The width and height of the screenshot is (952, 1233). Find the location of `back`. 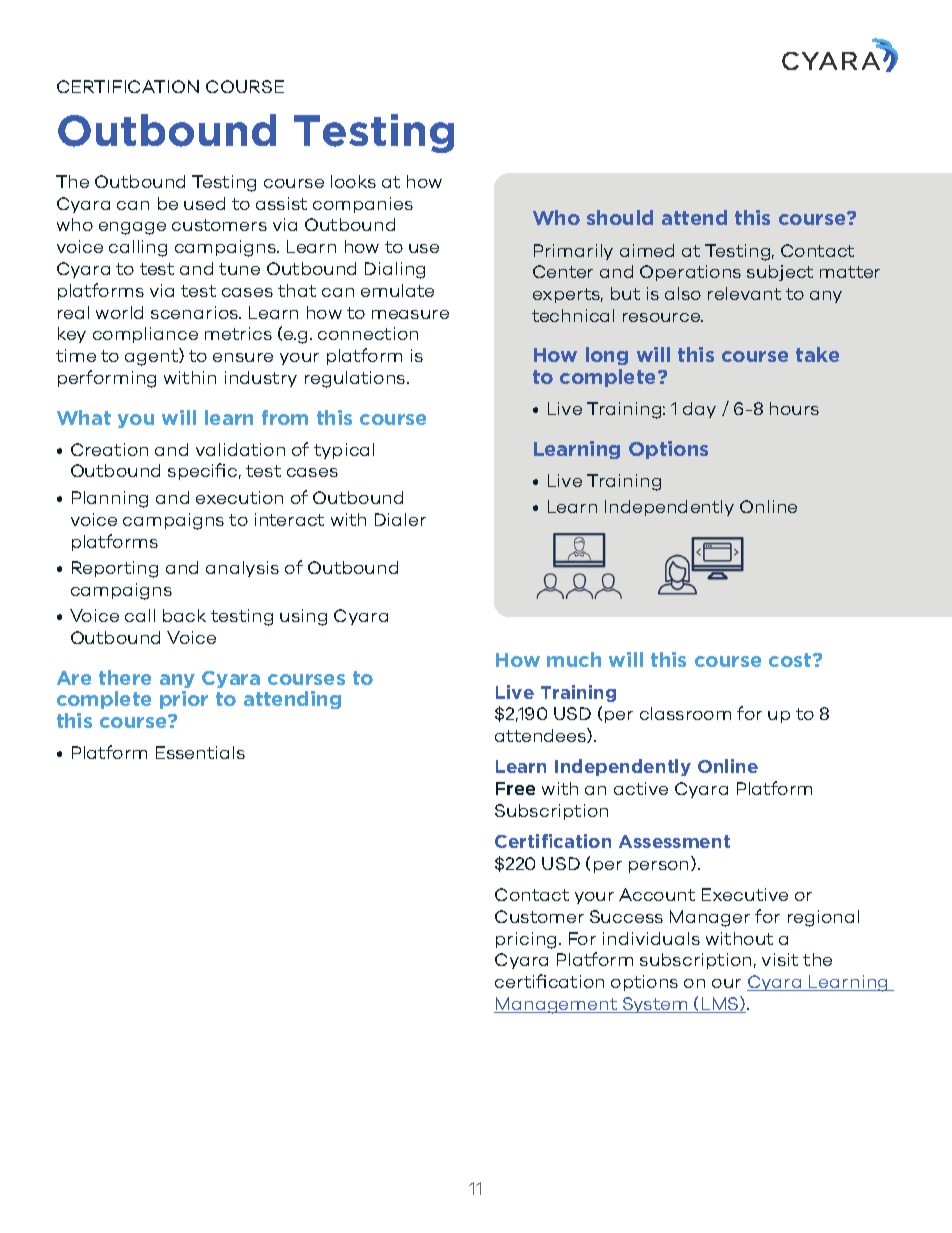

back is located at coordinates (184, 615).
